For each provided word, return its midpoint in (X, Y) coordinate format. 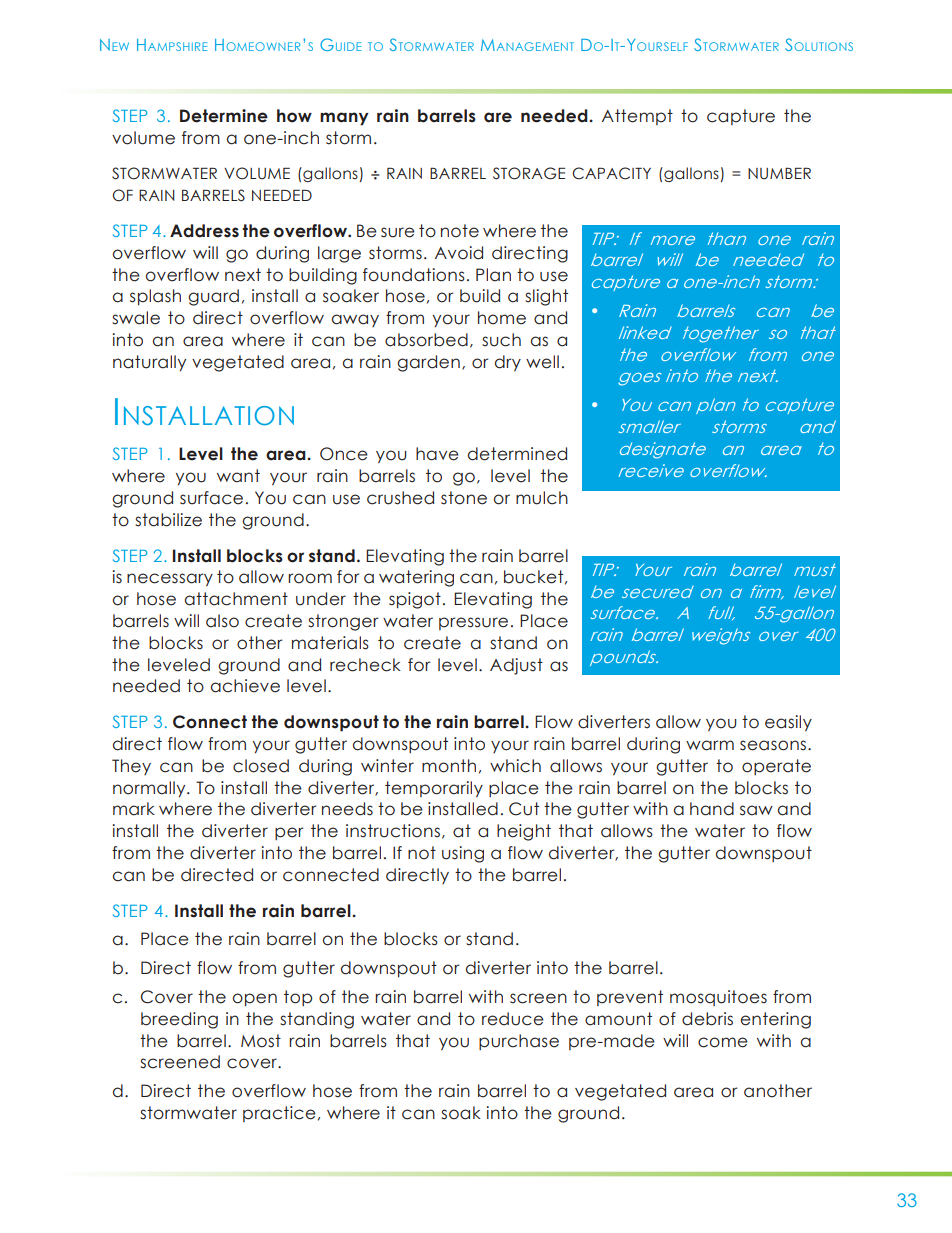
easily (788, 723)
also (222, 621)
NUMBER (779, 173)
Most (261, 1041)
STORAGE (529, 173)
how (294, 116)
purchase (519, 1042)
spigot (415, 600)
